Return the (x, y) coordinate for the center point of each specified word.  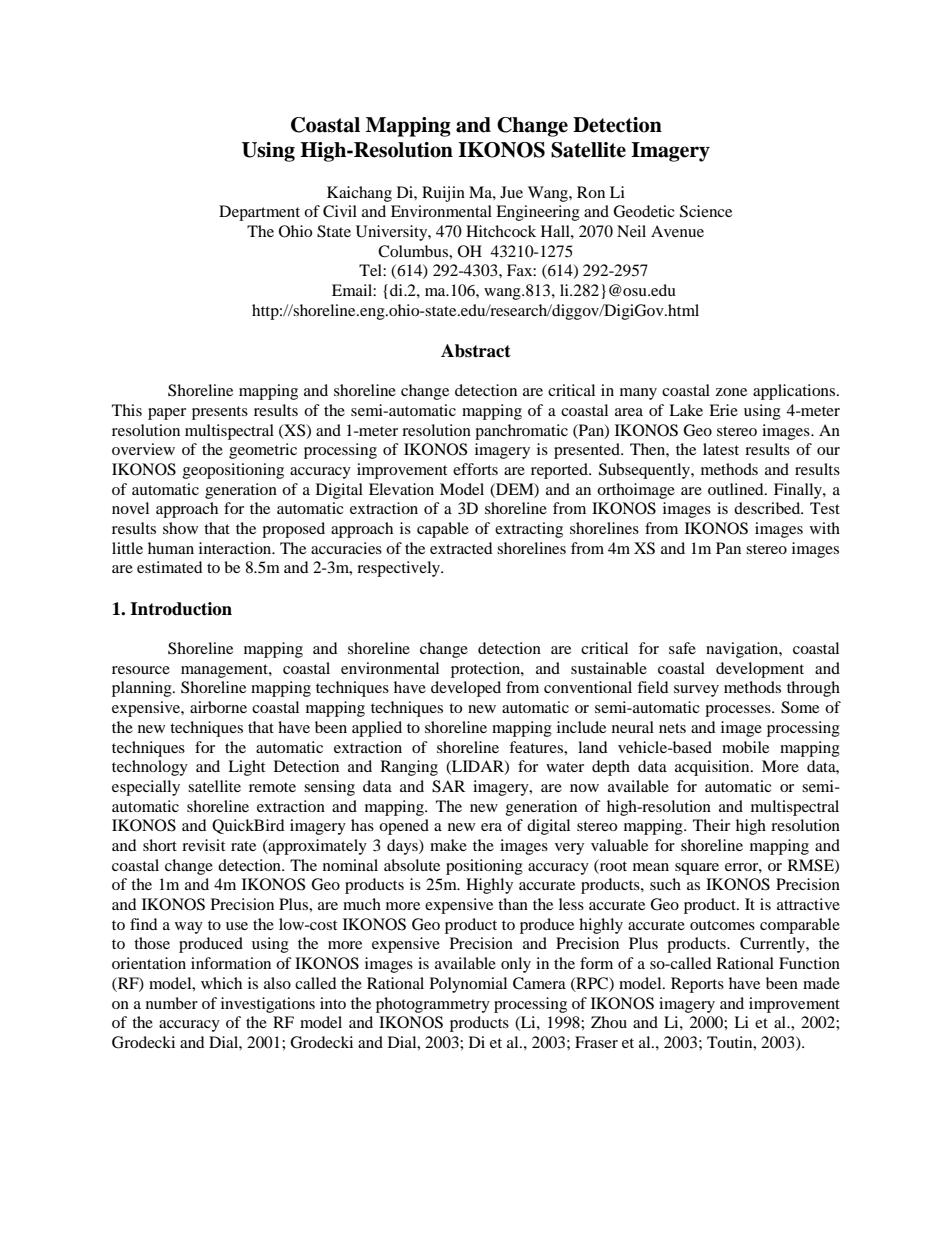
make (448, 845)
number (172, 1003)
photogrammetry (433, 1005)
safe (682, 648)
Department (259, 213)
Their (711, 825)
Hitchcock (501, 231)
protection (486, 670)
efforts (475, 469)
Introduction (181, 609)
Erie (723, 410)
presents (220, 413)
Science (706, 211)
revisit (203, 845)
